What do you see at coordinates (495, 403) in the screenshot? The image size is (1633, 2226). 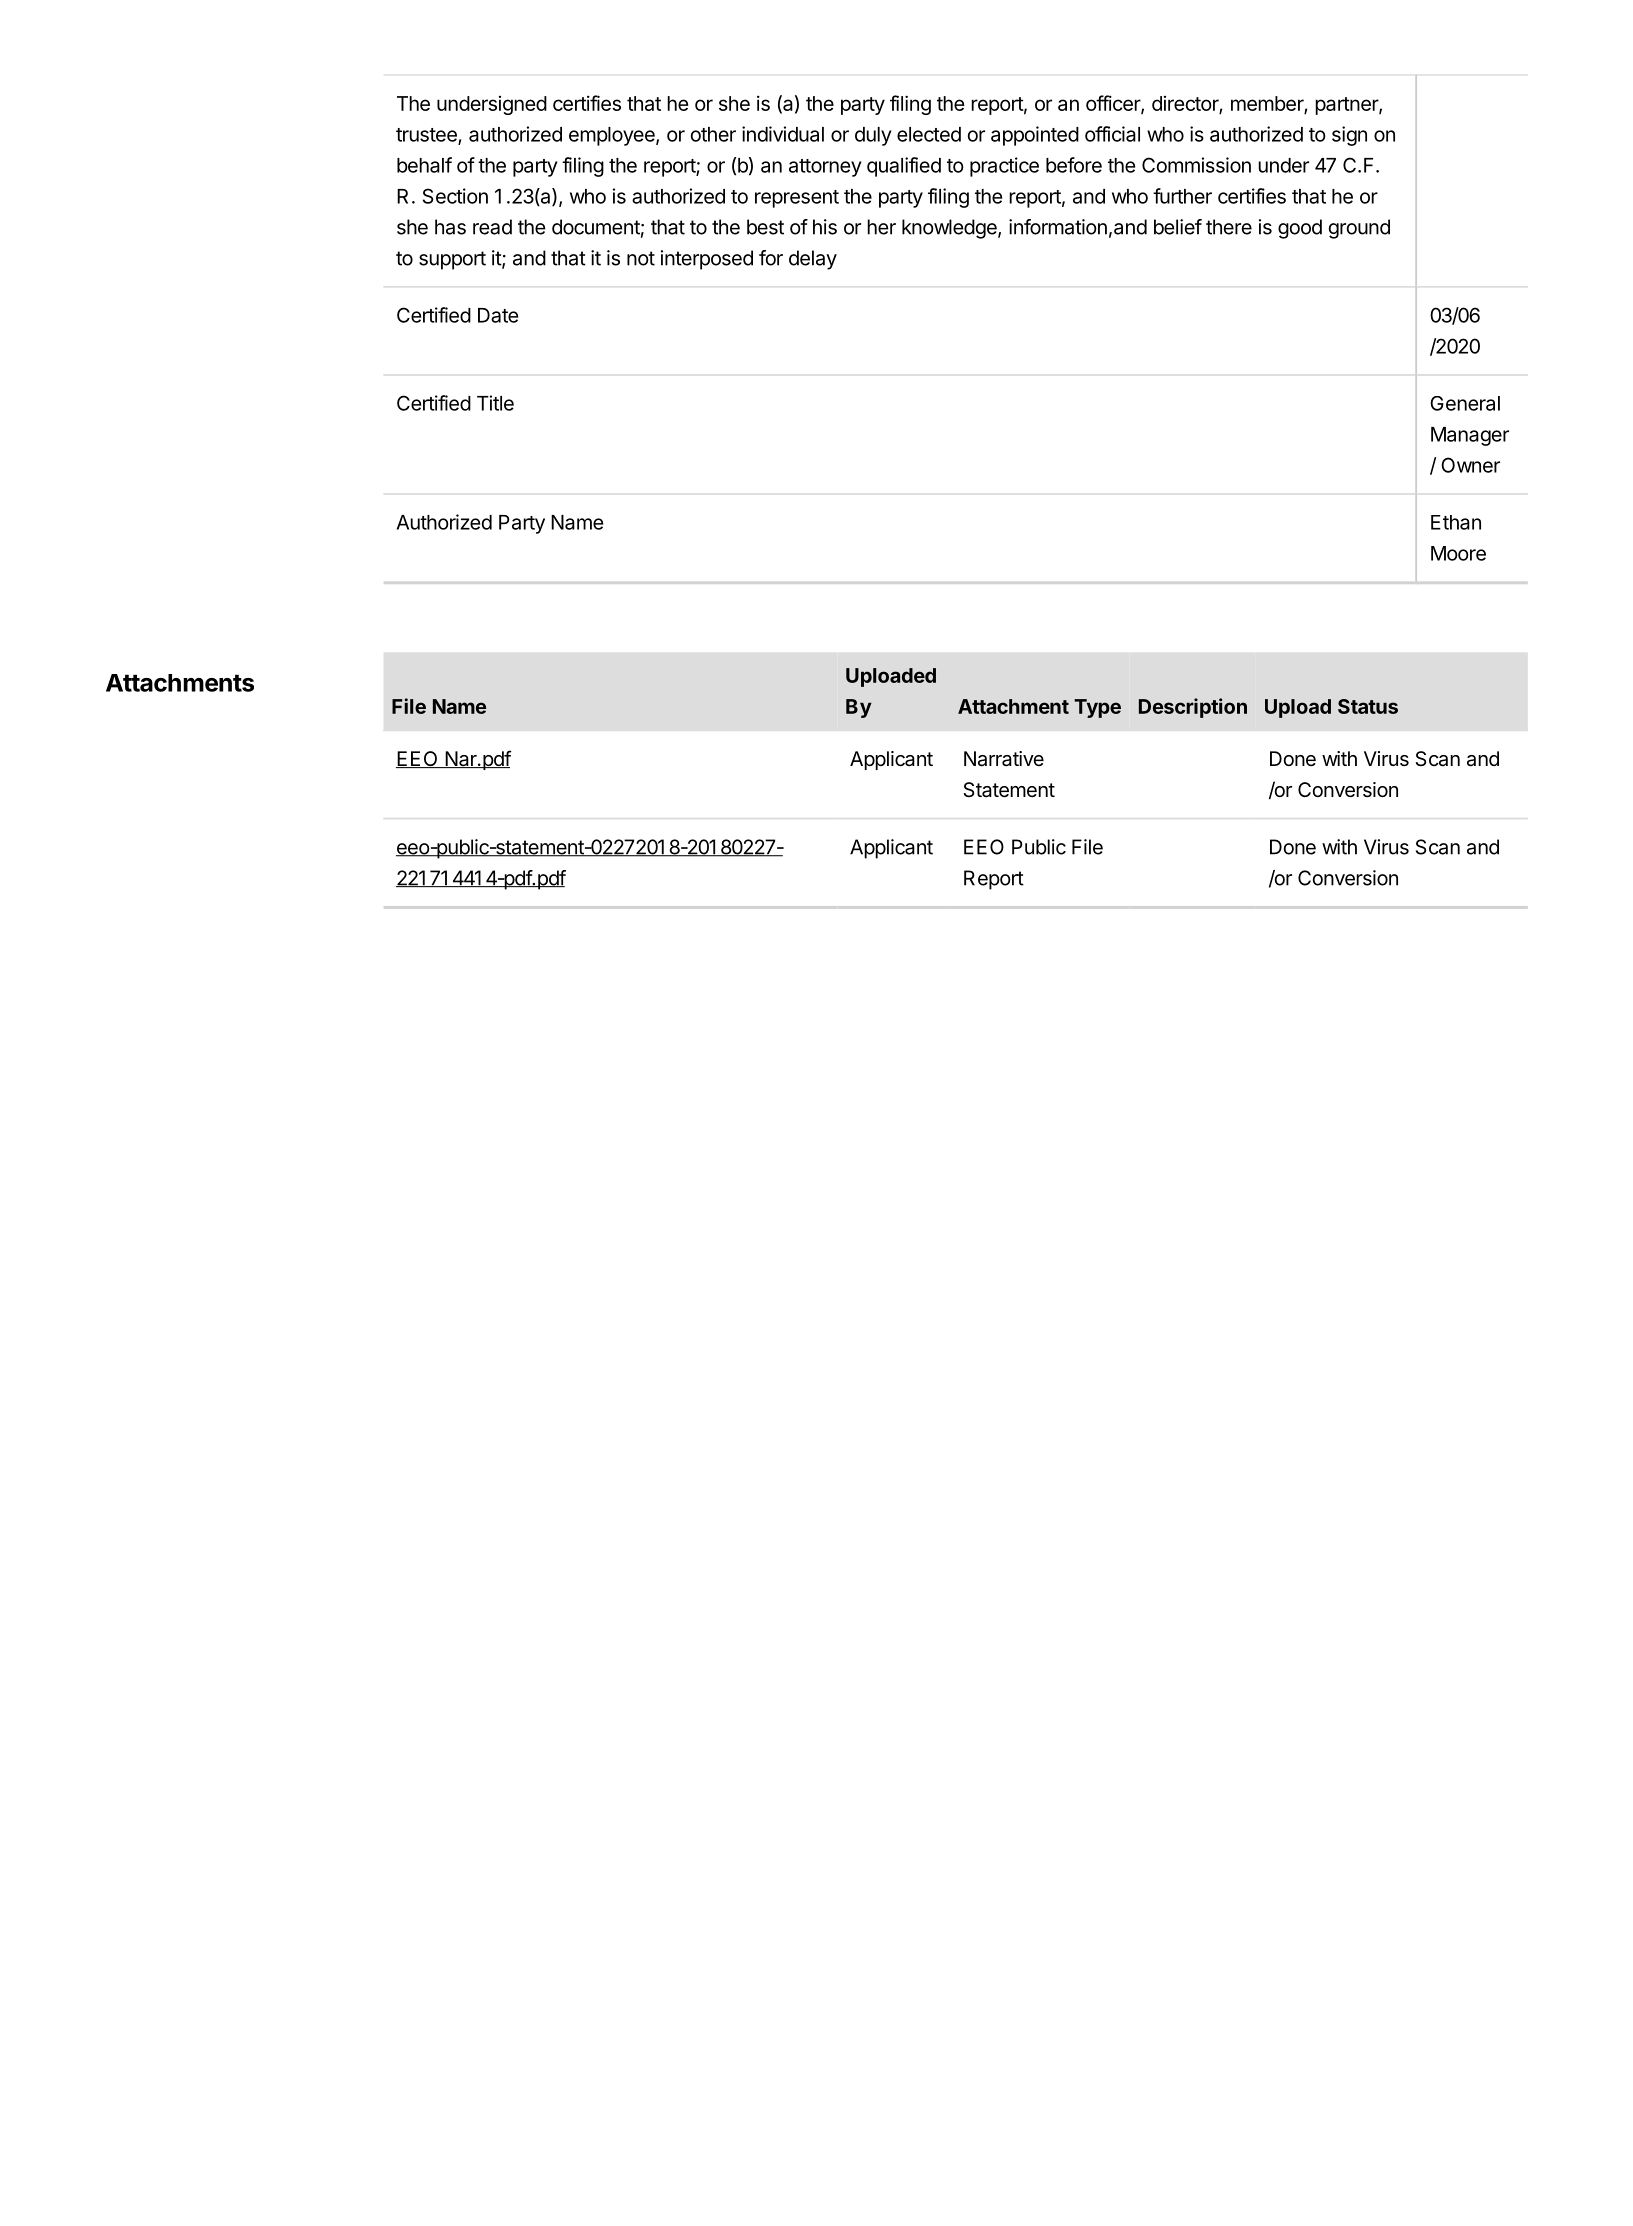 I see `Title` at bounding box center [495, 403].
